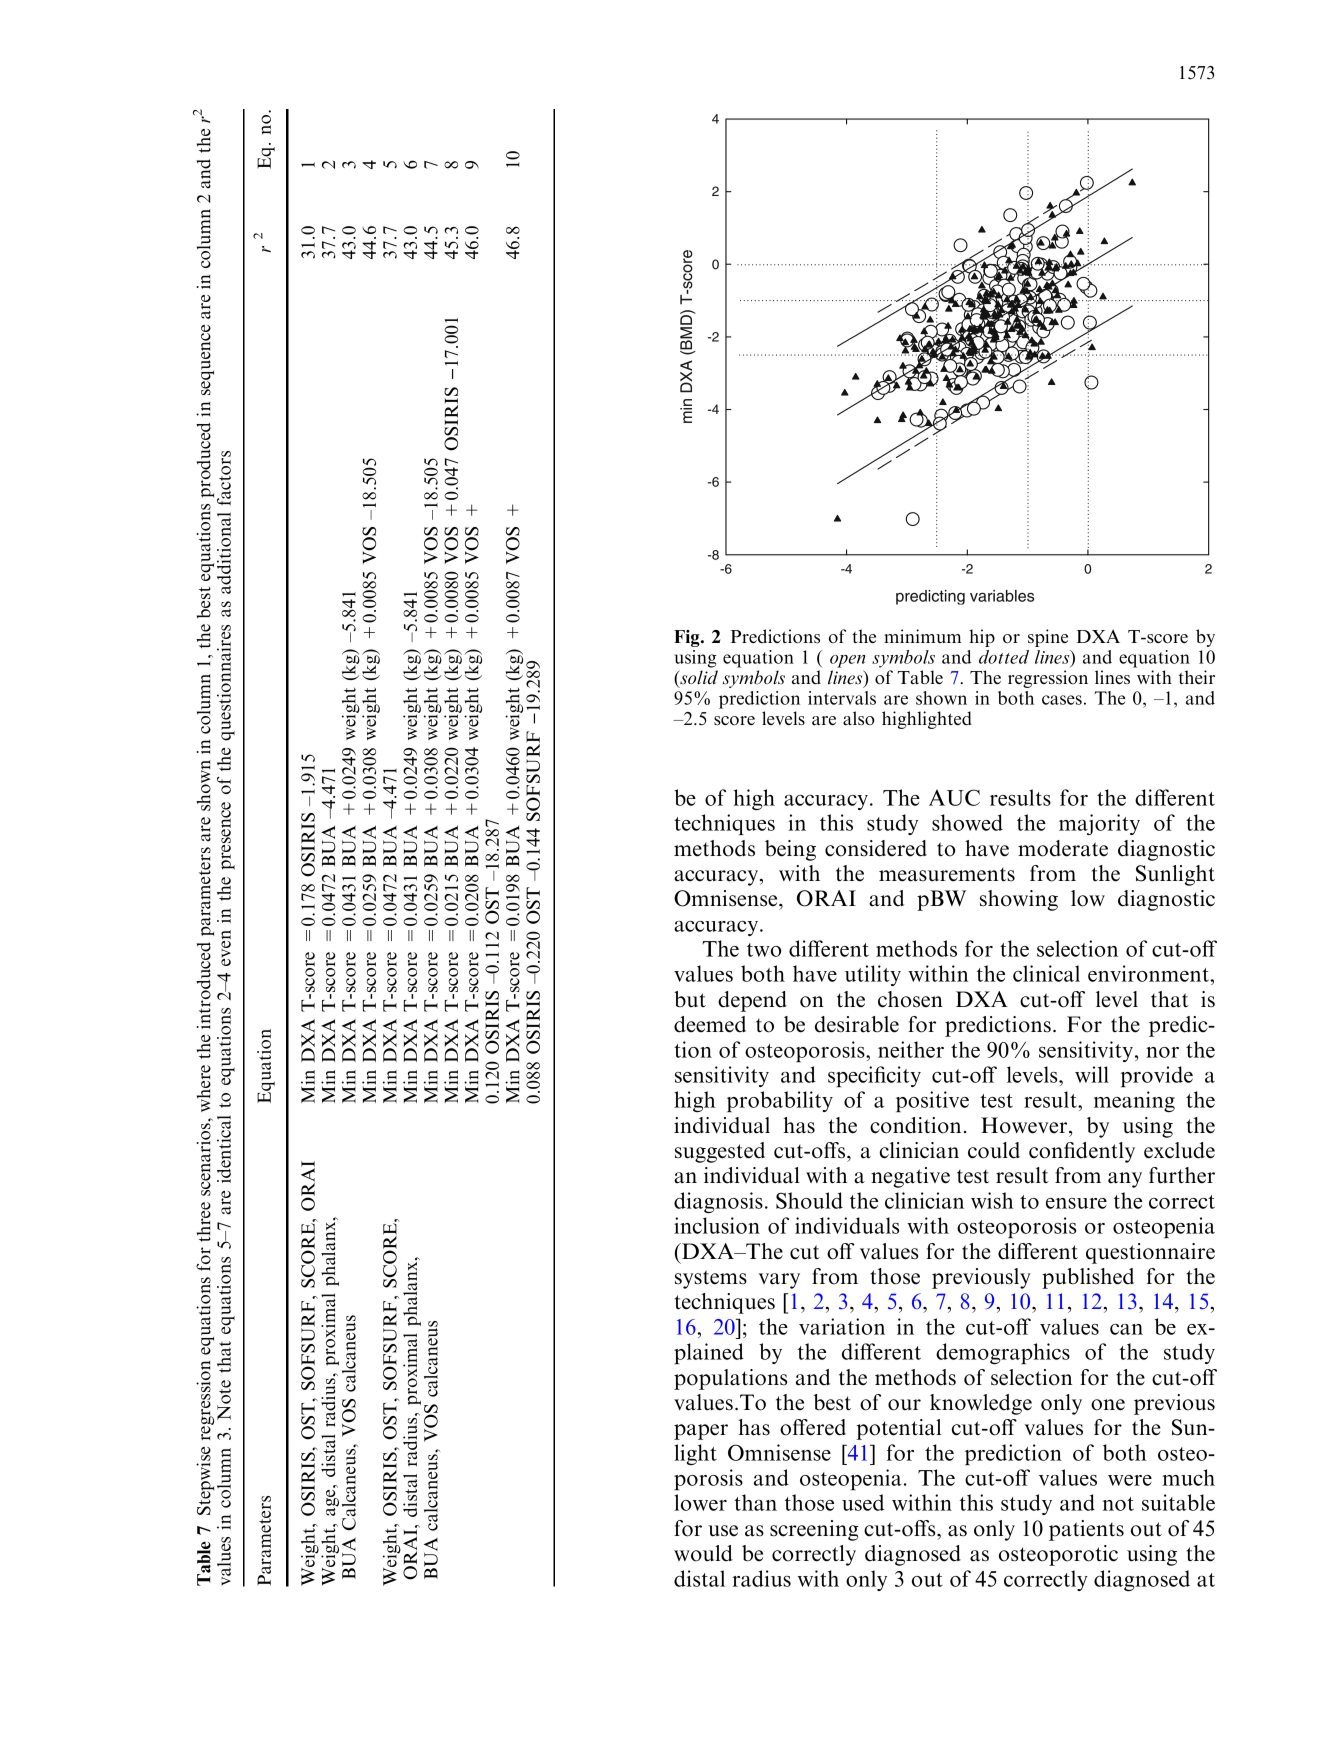 This screenshot has height=1744, width=1322. What do you see at coordinates (764, 950) in the screenshot?
I see `two` at bounding box center [764, 950].
